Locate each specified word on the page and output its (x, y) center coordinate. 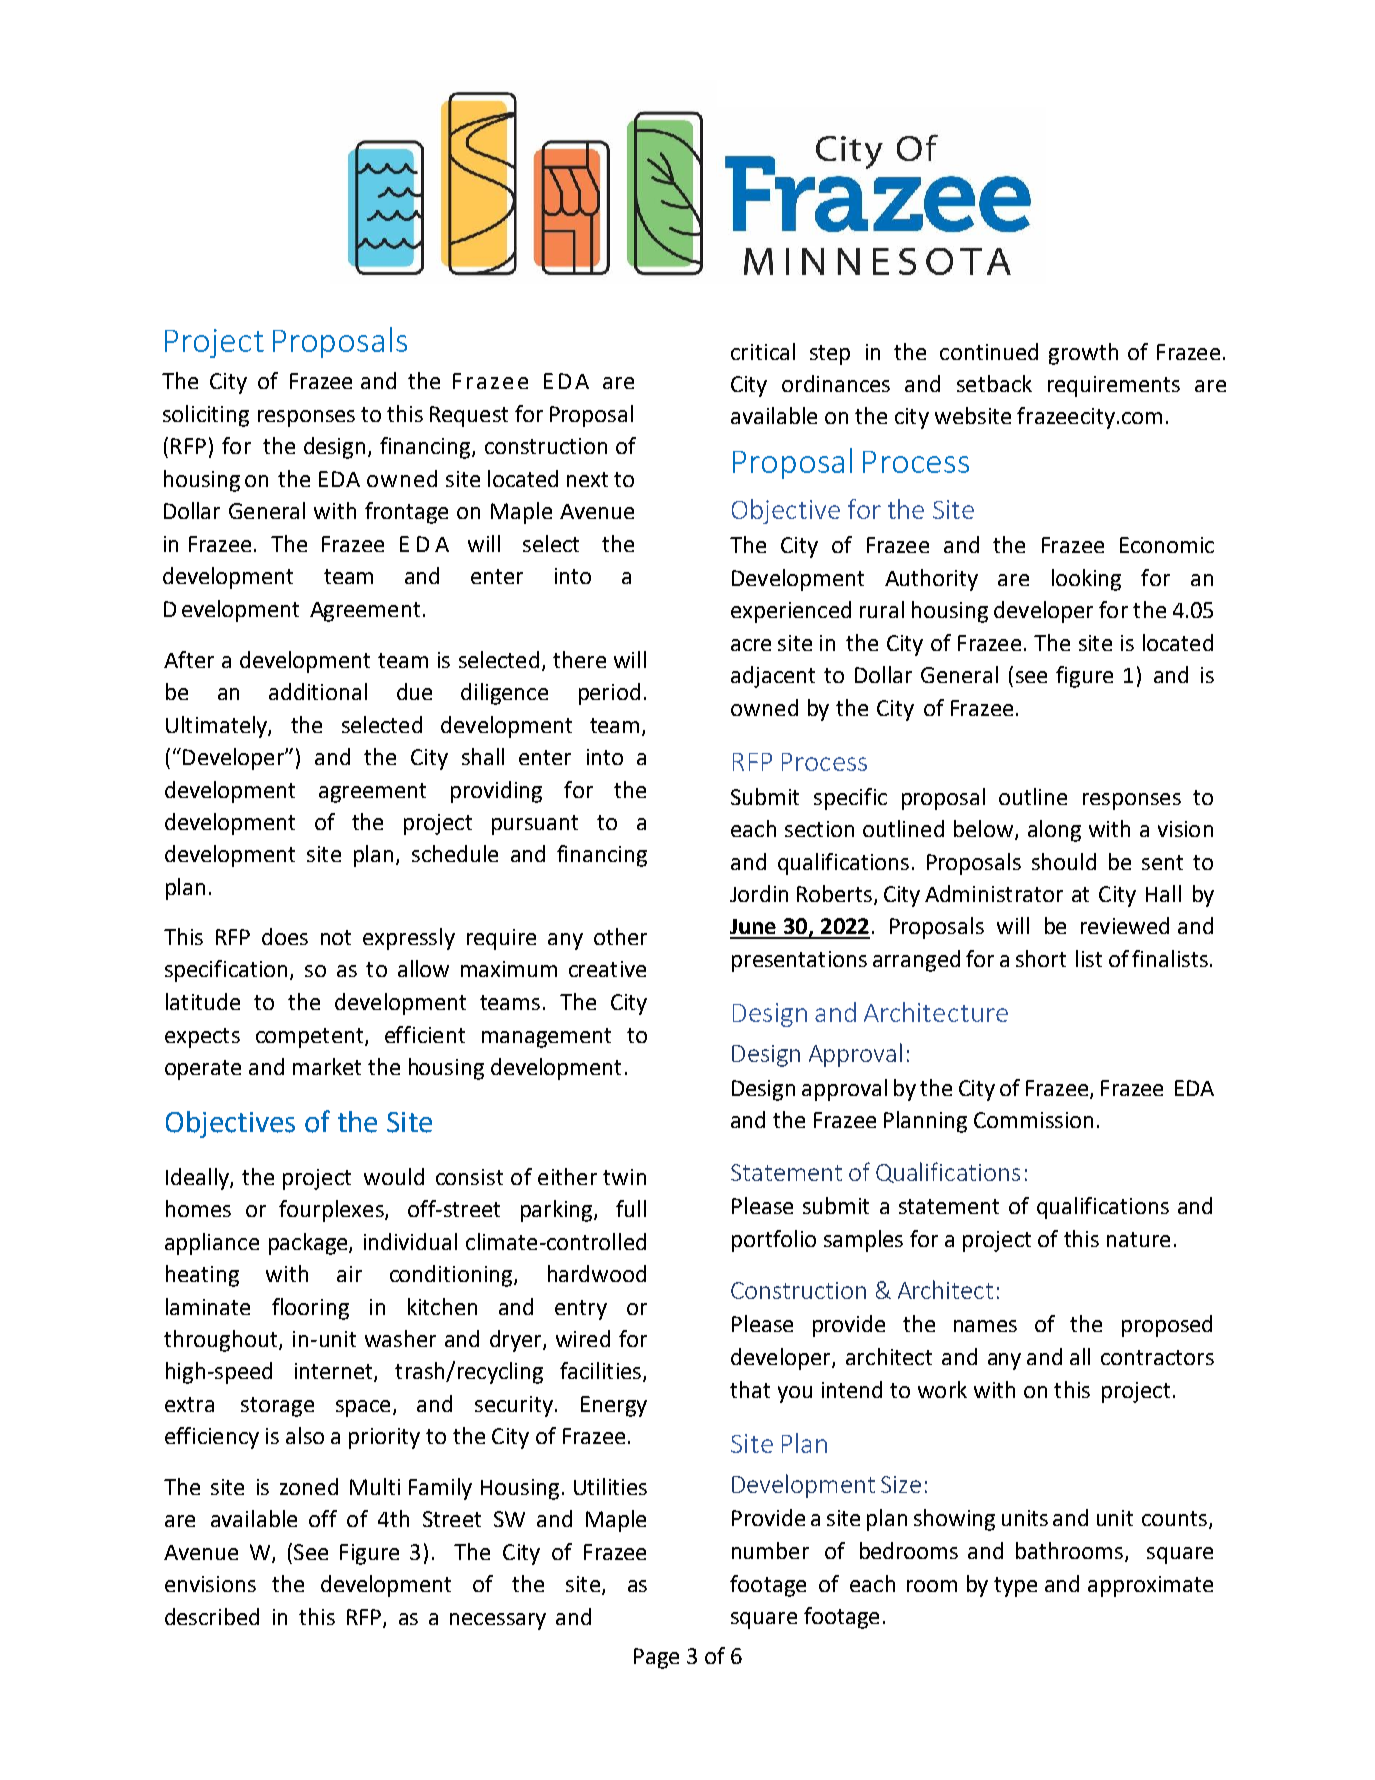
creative (607, 969)
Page (656, 1658)
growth (1083, 354)
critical (763, 351)
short (1041, 958)
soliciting (206, 416)
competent (311, 1038)
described (212, 1616)
